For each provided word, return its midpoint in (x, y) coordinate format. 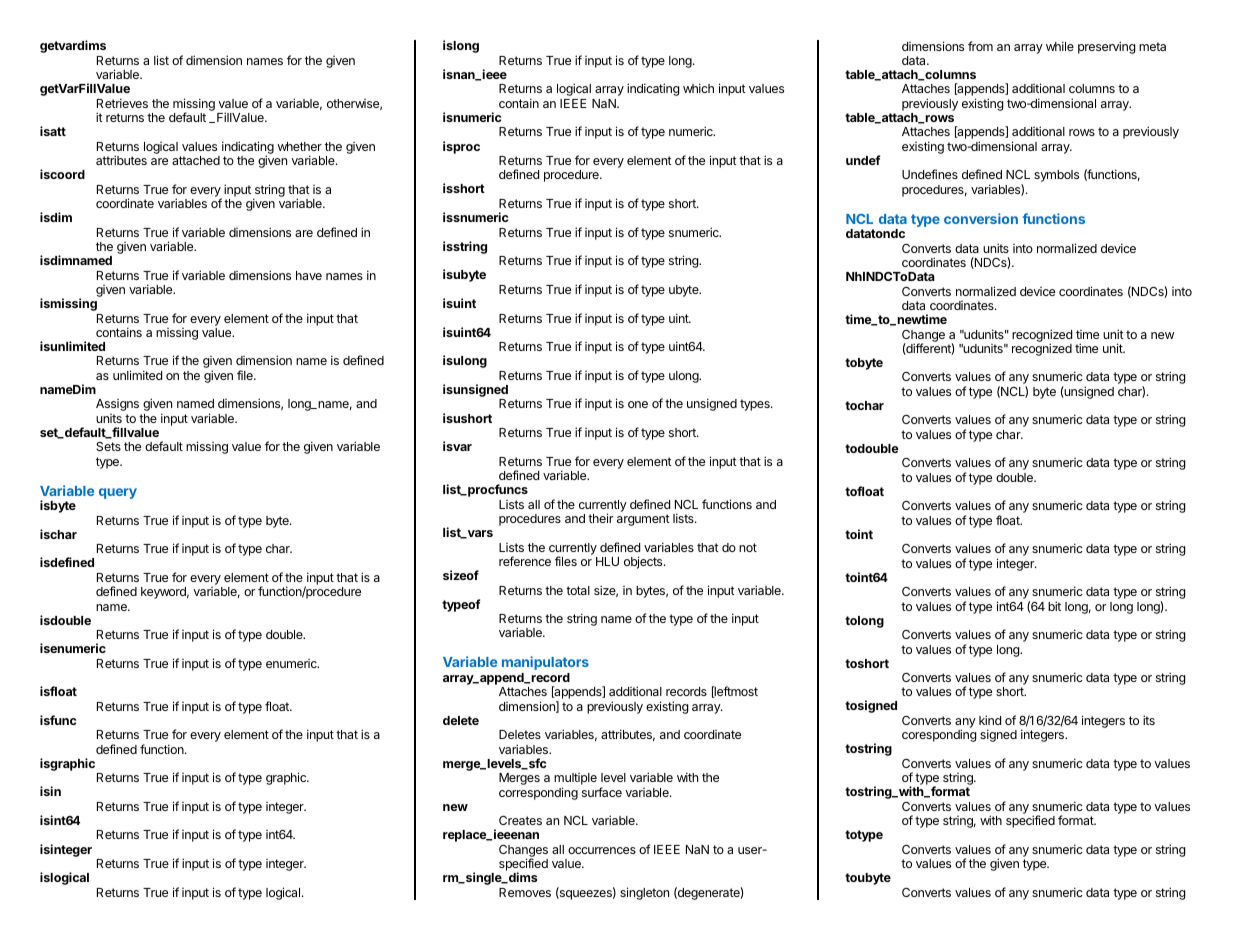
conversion (981, 218)
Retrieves (122, 103)
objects (644, 562)
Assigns (117, 405)
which (698, 88)
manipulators (545, 663)
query (118, 493)
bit (1054, 606)
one (638, 404)
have (309, 275)
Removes (525, 892)
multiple (575, 780)
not (748, 547)
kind (990, 720)
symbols (1056, 176)
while (1060, 46)
